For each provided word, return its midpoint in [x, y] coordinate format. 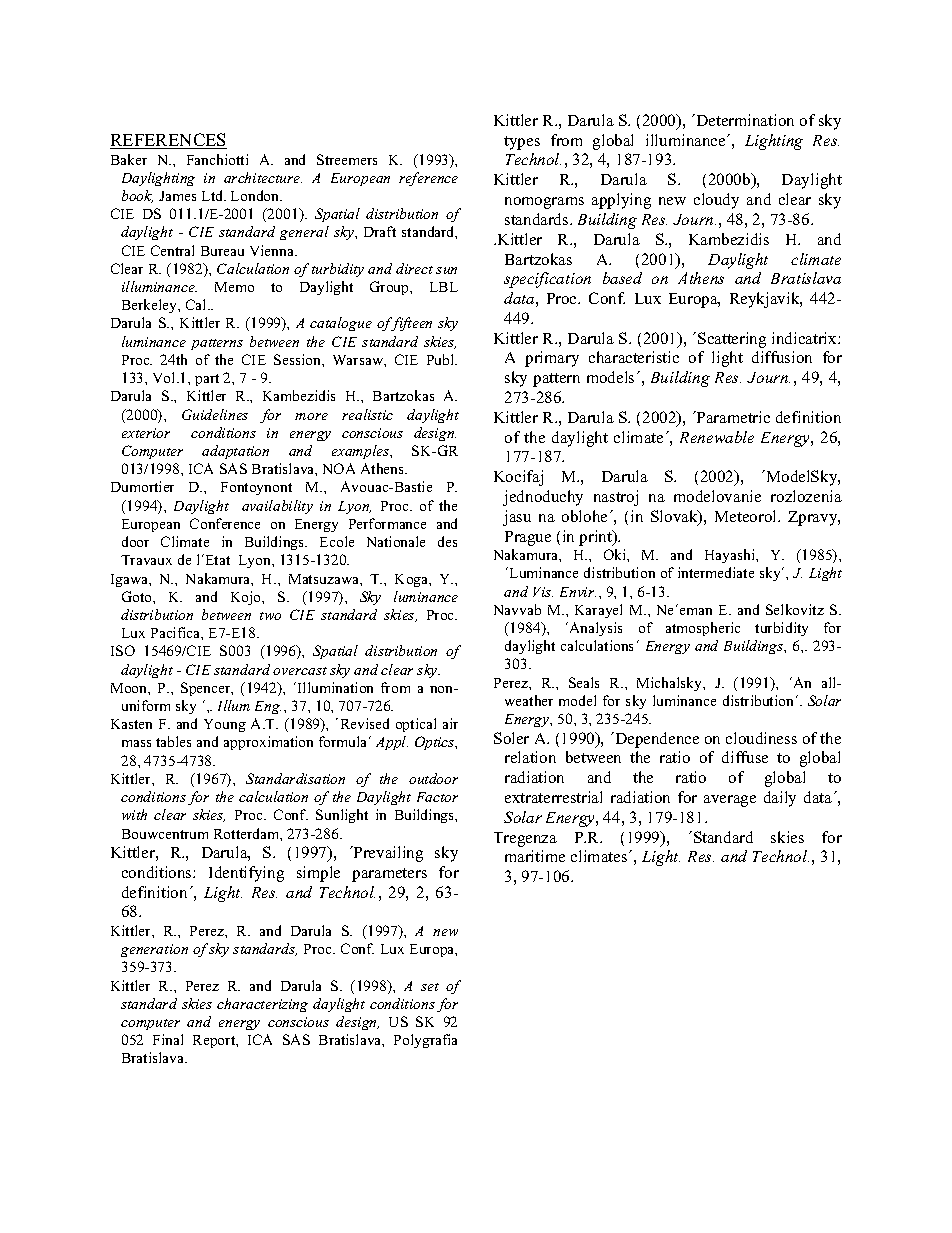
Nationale [396, 541]
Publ [442, 359]
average [730, 801]
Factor [437, 797]
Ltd [214, 195]
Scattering [732, 340]
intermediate [716, 572]
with [134, 814]
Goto [138, 596]
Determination [744, 120]
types [522, 143]
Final [168, 1039]
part [207, 380]
